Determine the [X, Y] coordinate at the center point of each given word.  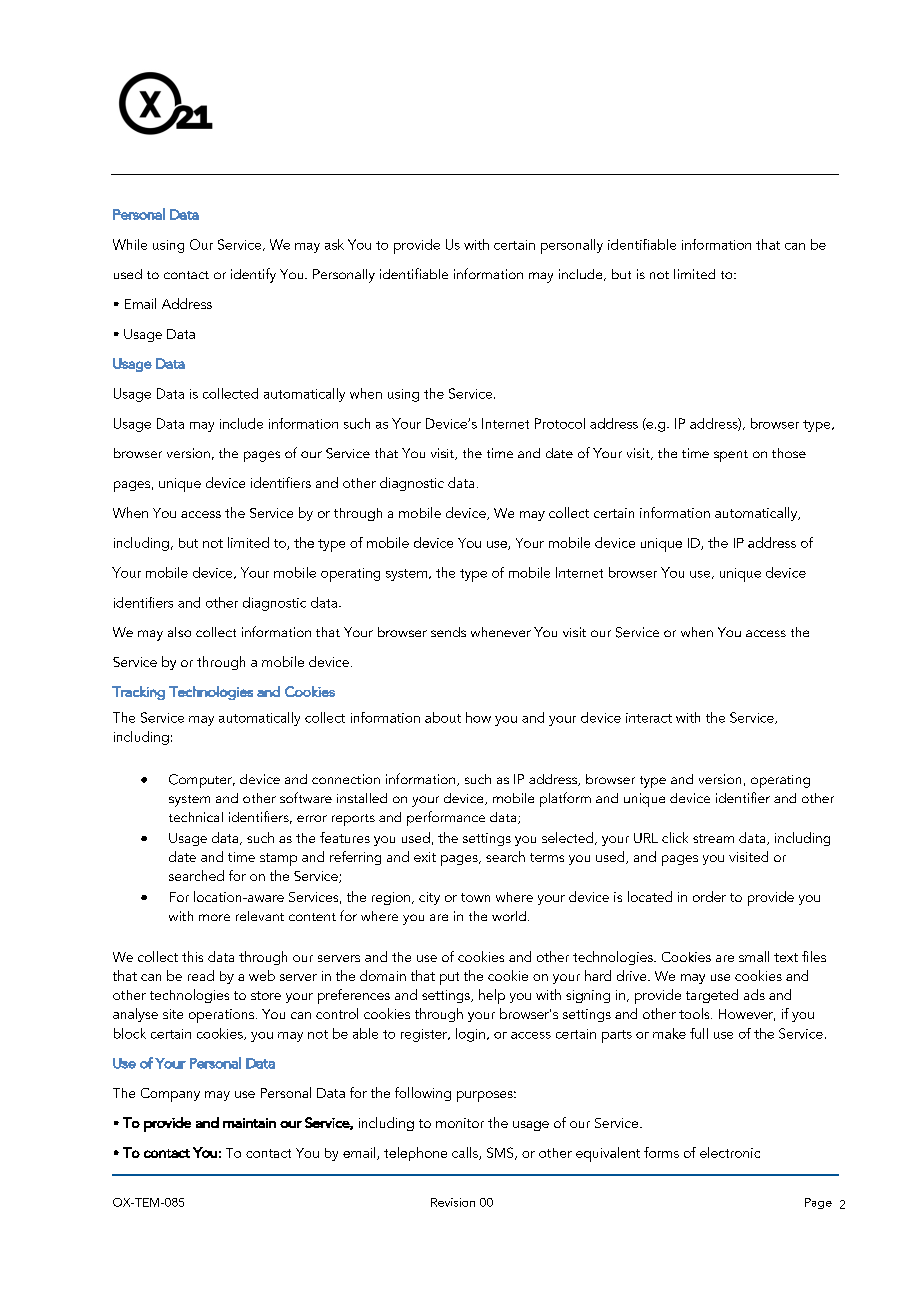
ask [334, 244]
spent [731, 456]
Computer [201, 781]
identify [253, 275]
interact [649, 718]
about [443, 717]
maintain [249, 1123]
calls [466, 1153]
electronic [730, 1152]
